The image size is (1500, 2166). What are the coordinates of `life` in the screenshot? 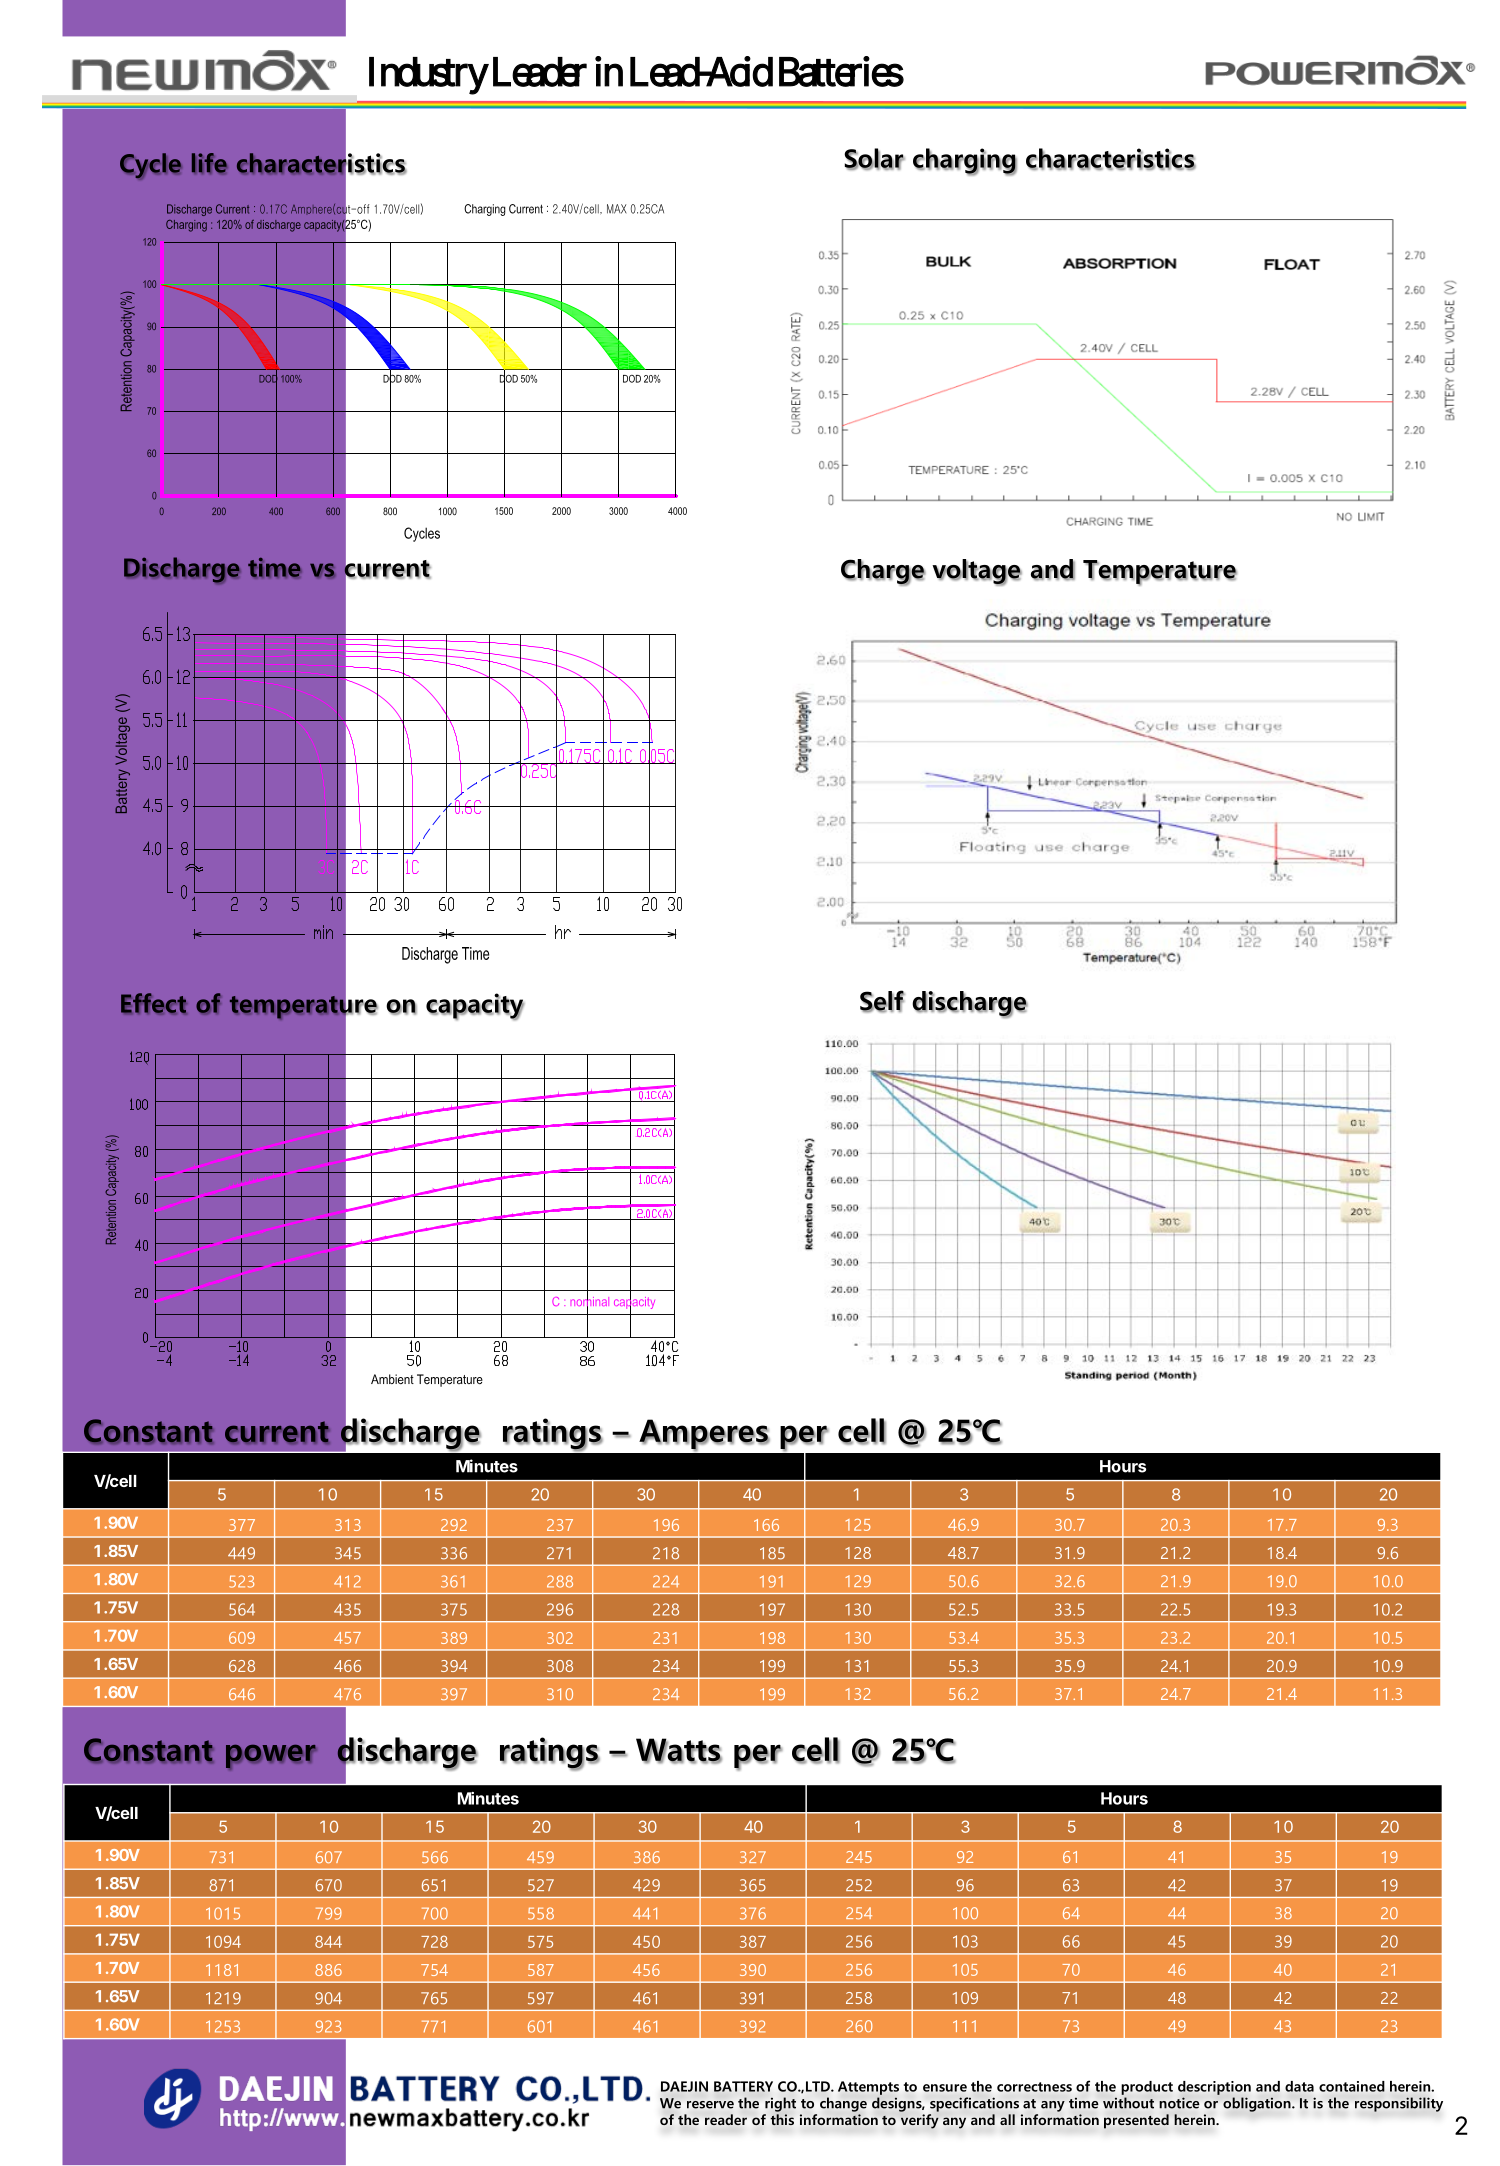 It's located at (209, 163).
